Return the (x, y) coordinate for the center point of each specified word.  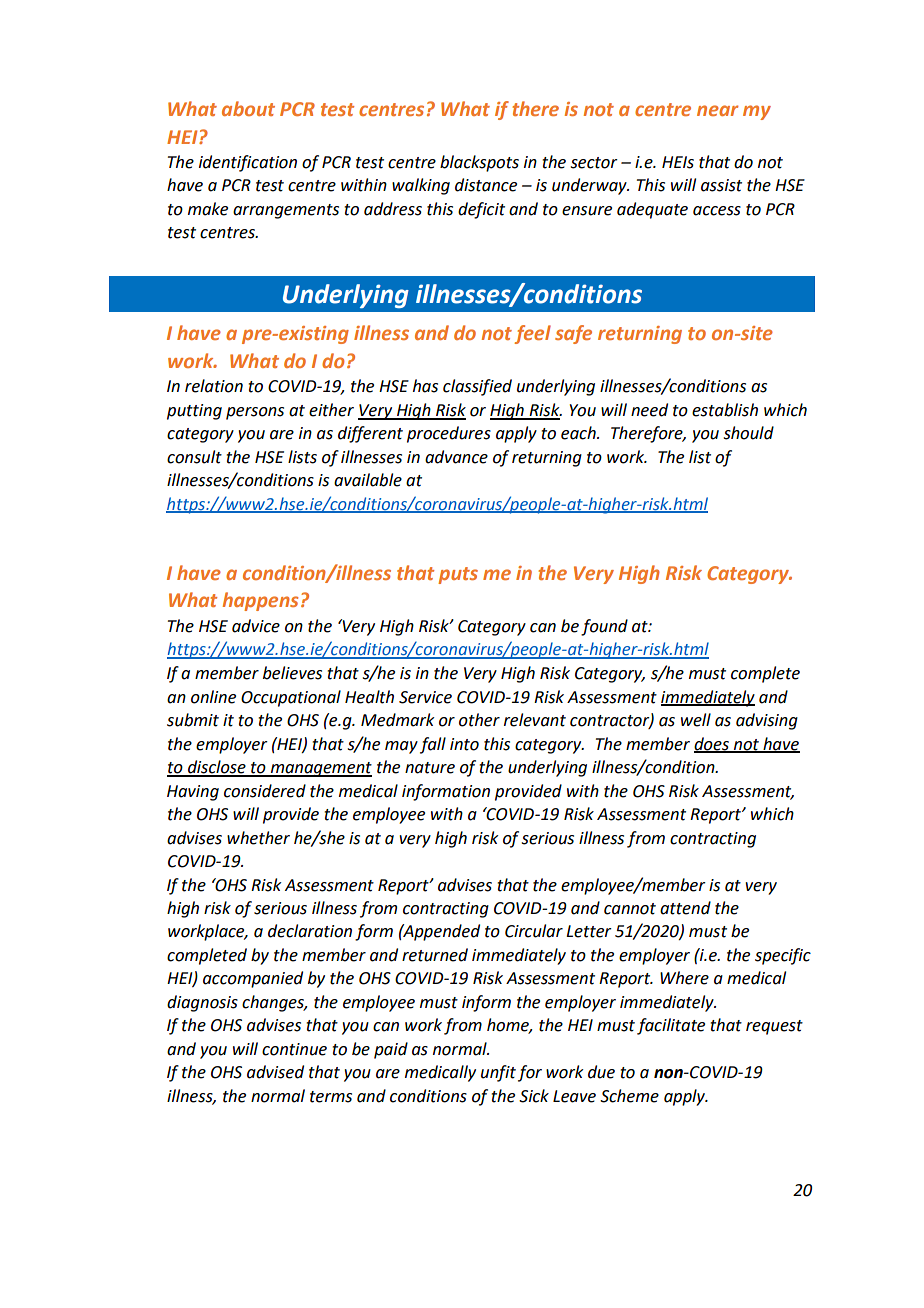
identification (248, 163)
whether (258, 838)
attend (685, 908)
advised (275, 1072)
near (717, 110)
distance (486, 185)
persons (255, 413)
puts (458, 575)
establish (725, 410)
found (604, 627)
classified (477, 387)
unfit (498, 1073)
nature (430, 768)
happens (260, 601)
